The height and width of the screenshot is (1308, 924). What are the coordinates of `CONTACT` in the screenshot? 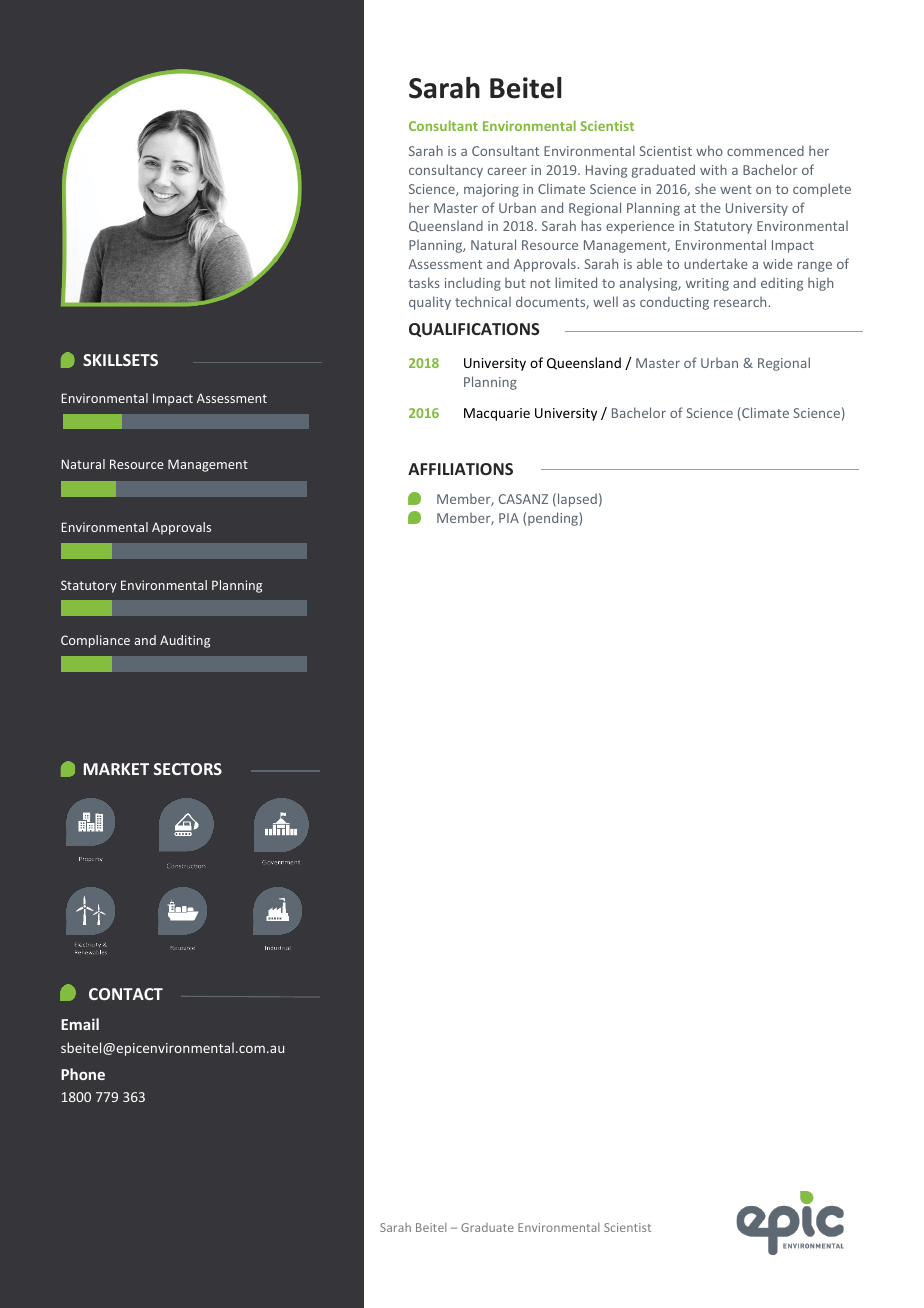 It's located at (126, 994).
